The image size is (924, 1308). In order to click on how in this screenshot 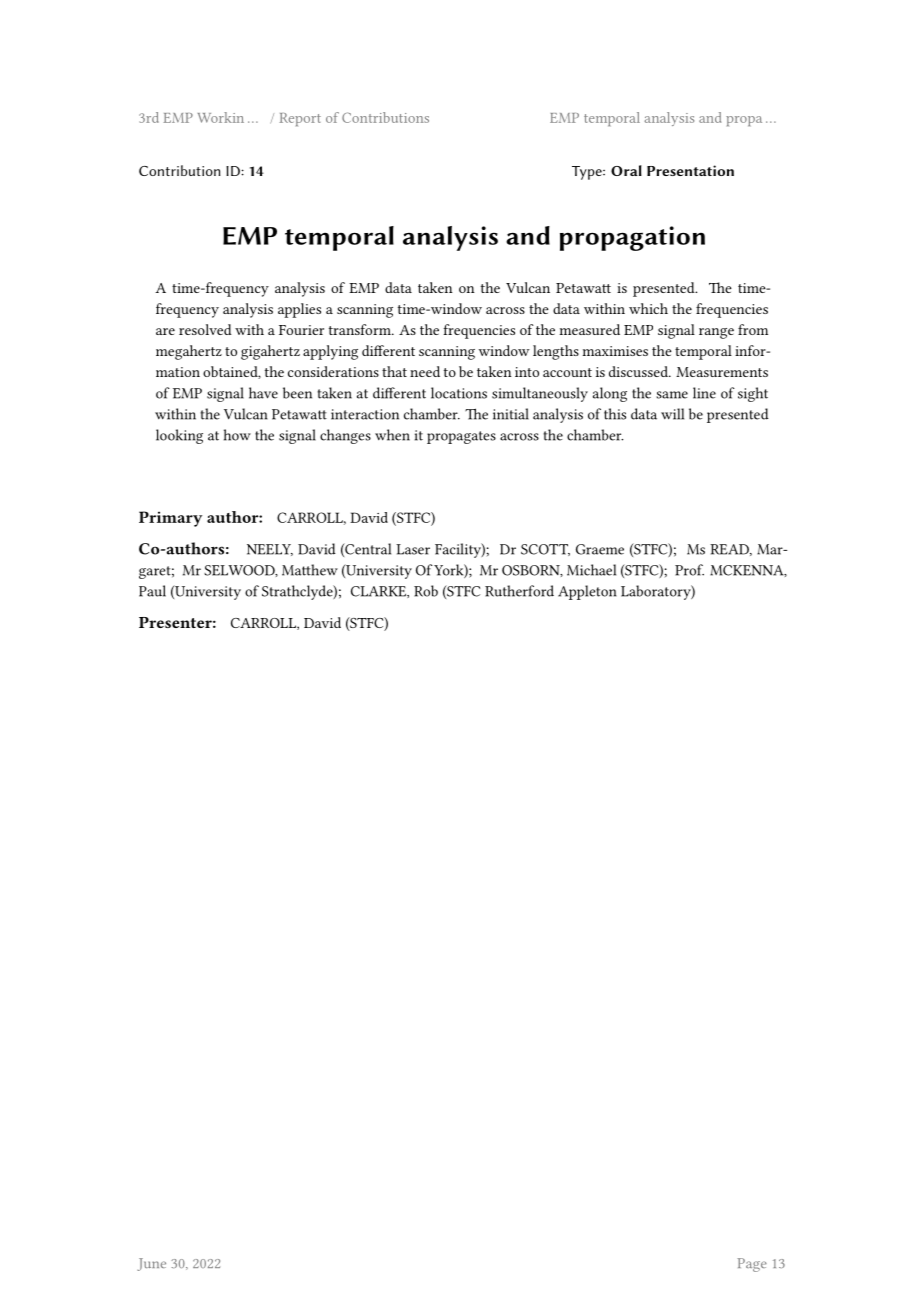, I will do `click(237, 435)`.
